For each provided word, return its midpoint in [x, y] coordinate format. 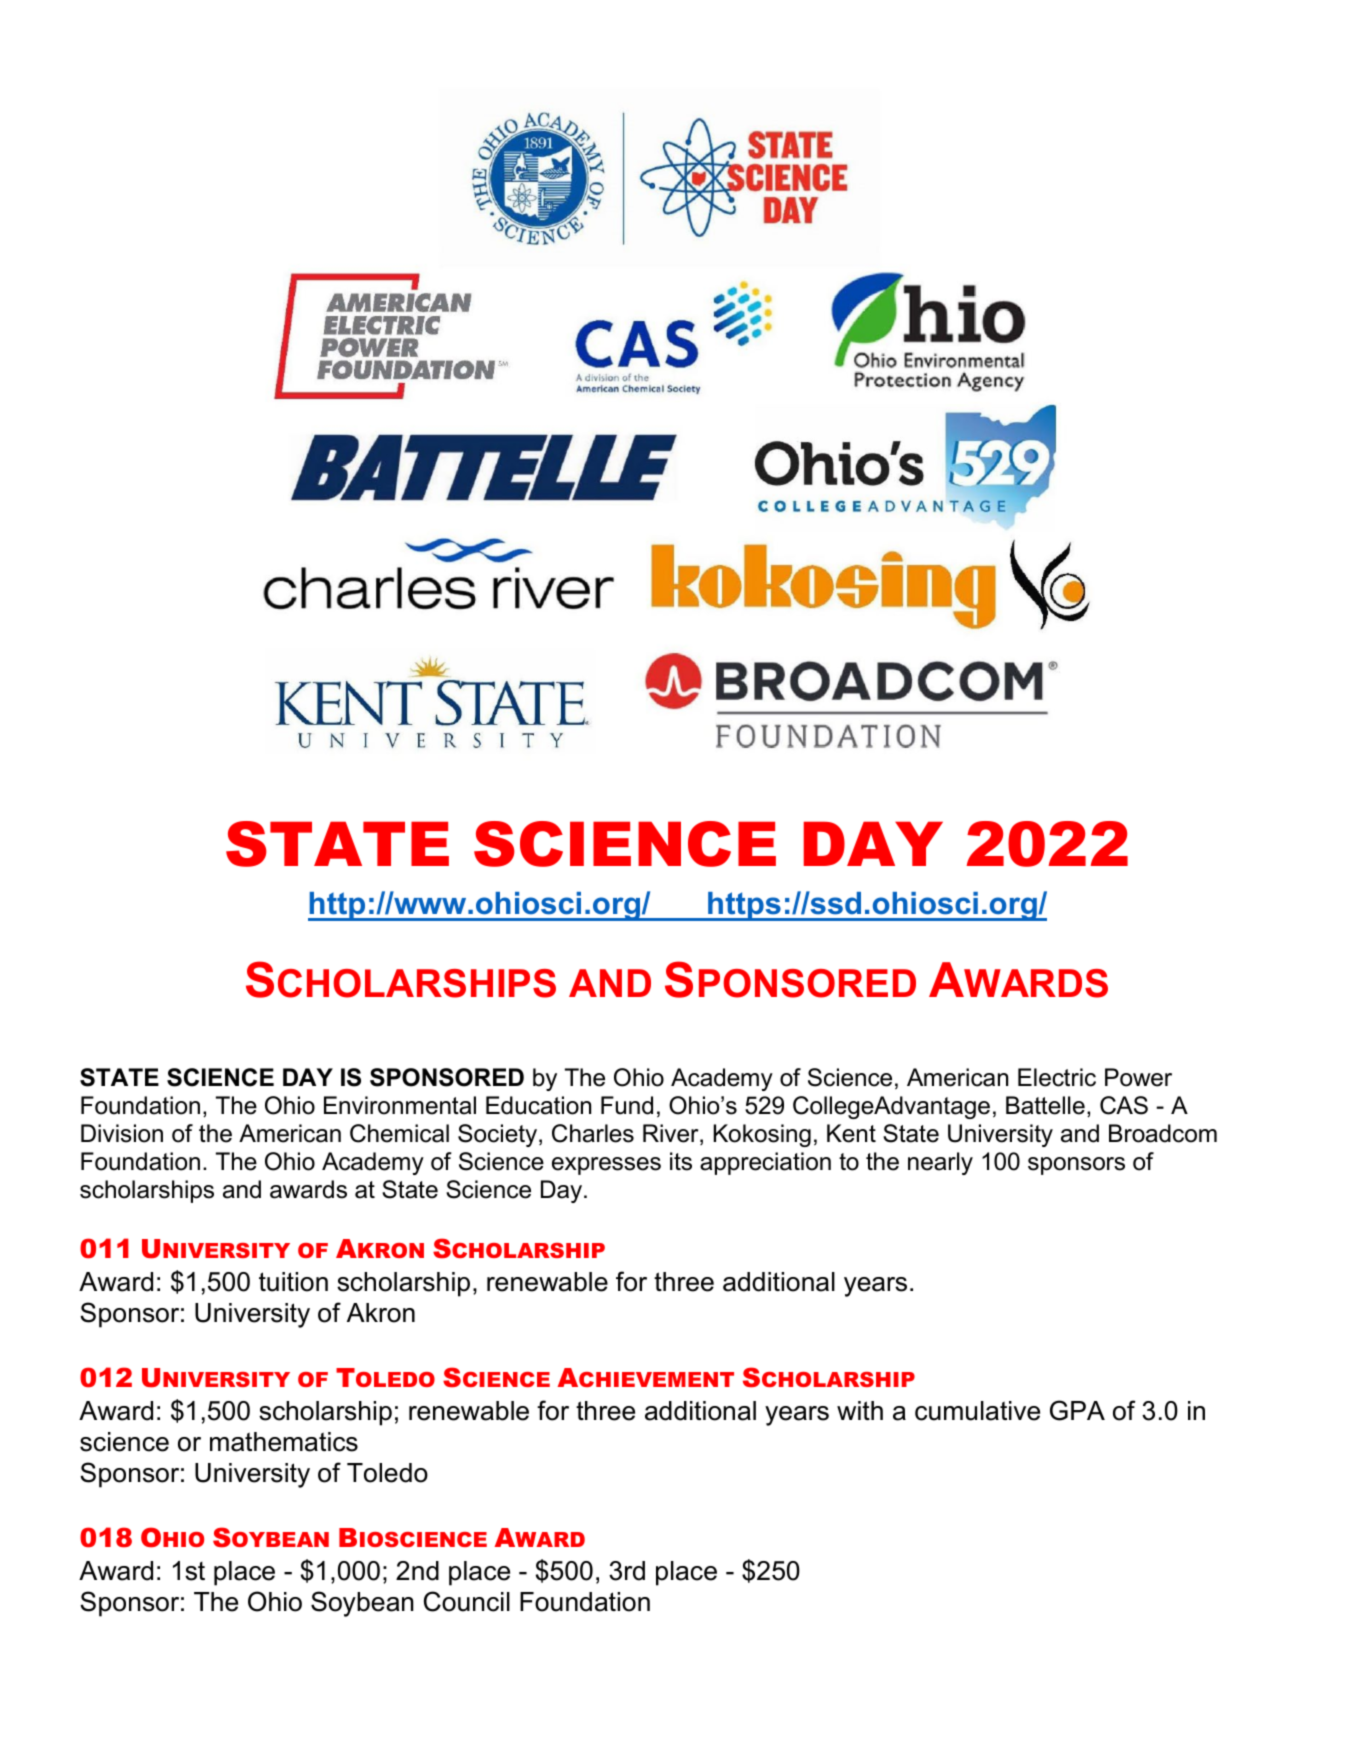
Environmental [400, 1105]
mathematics [284, 1442]
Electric [1057, 1077]
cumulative [977, 1411]
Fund [627, 1105]
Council [467, 1601]
